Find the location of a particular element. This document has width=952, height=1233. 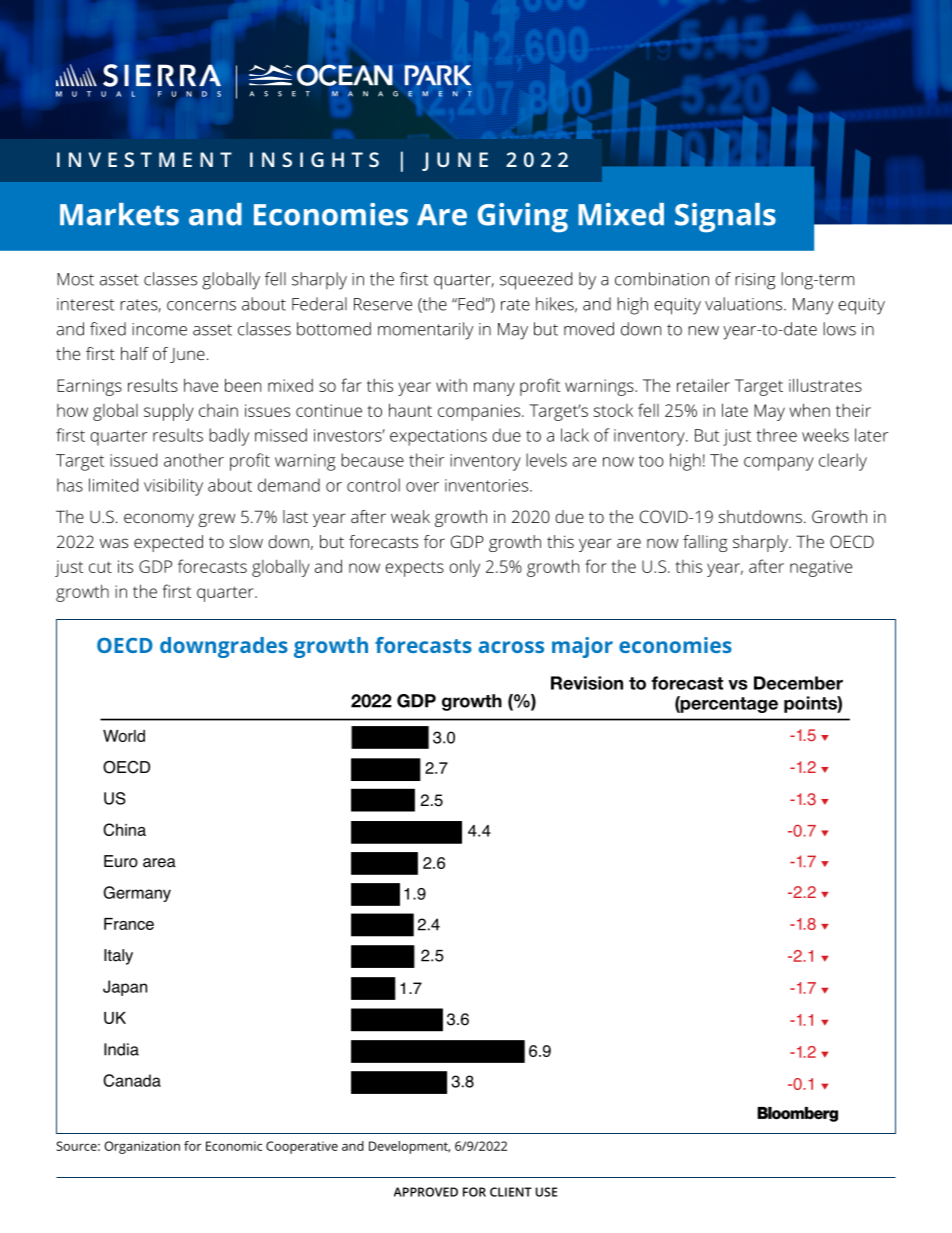

with is located at coordinates (451, 385).
